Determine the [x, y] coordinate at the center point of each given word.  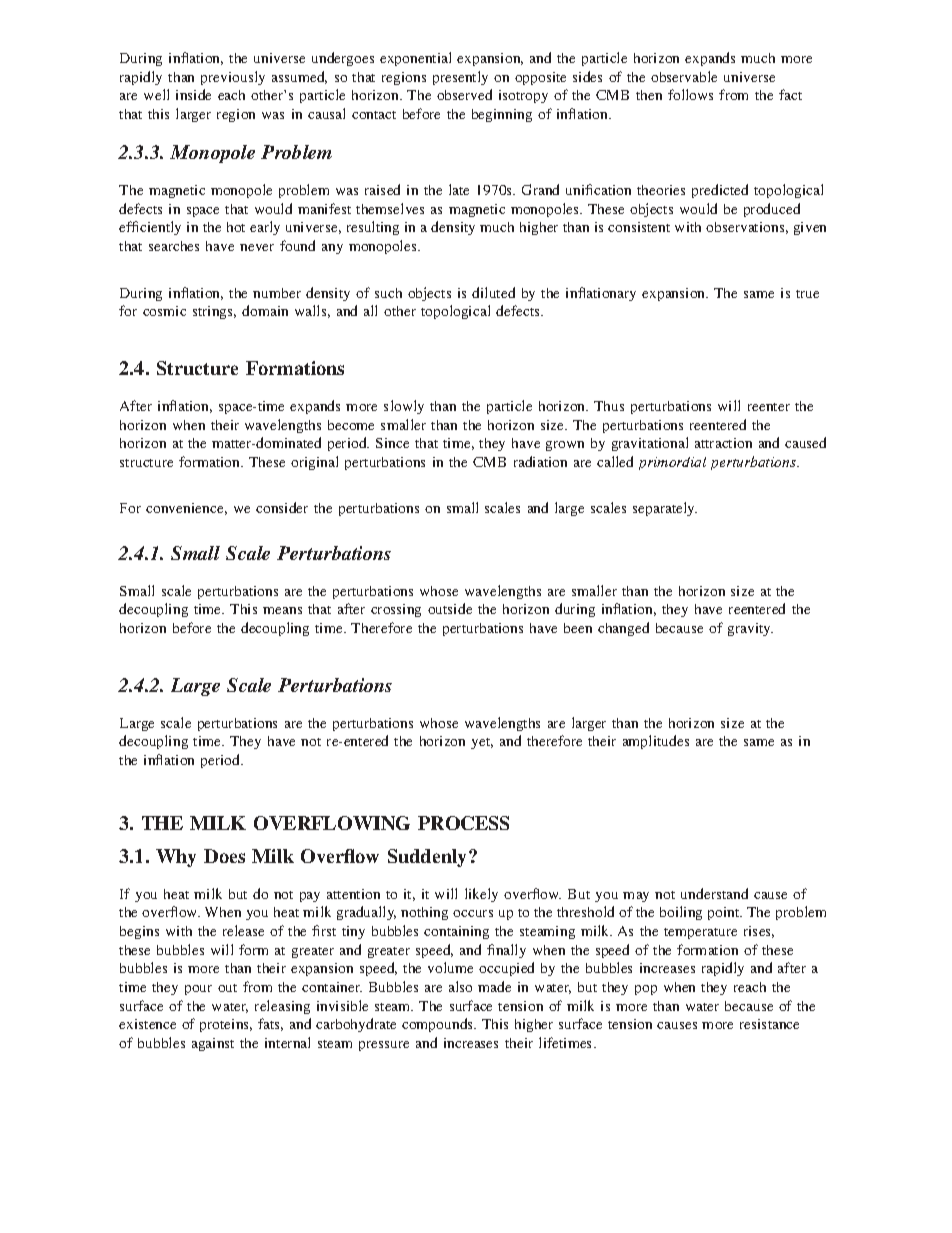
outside [450, 608]
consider [282, 507]
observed [464, 94]
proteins [226, 1025]
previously [233, 78]
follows [690, 94]
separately [665, 509]
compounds [439, 1025]
